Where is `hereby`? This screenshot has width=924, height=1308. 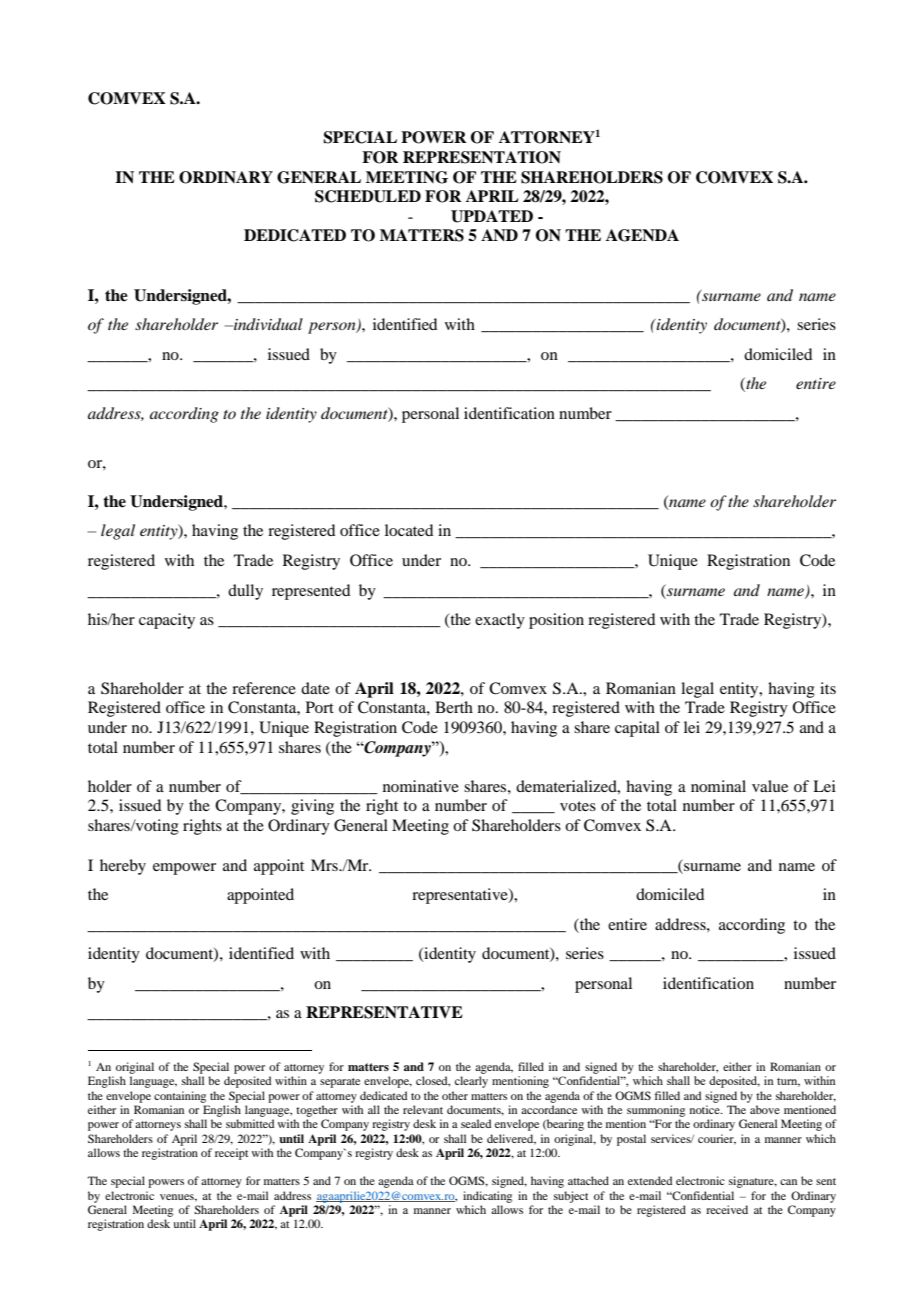
hereby is located at coordinates (123, 867).
